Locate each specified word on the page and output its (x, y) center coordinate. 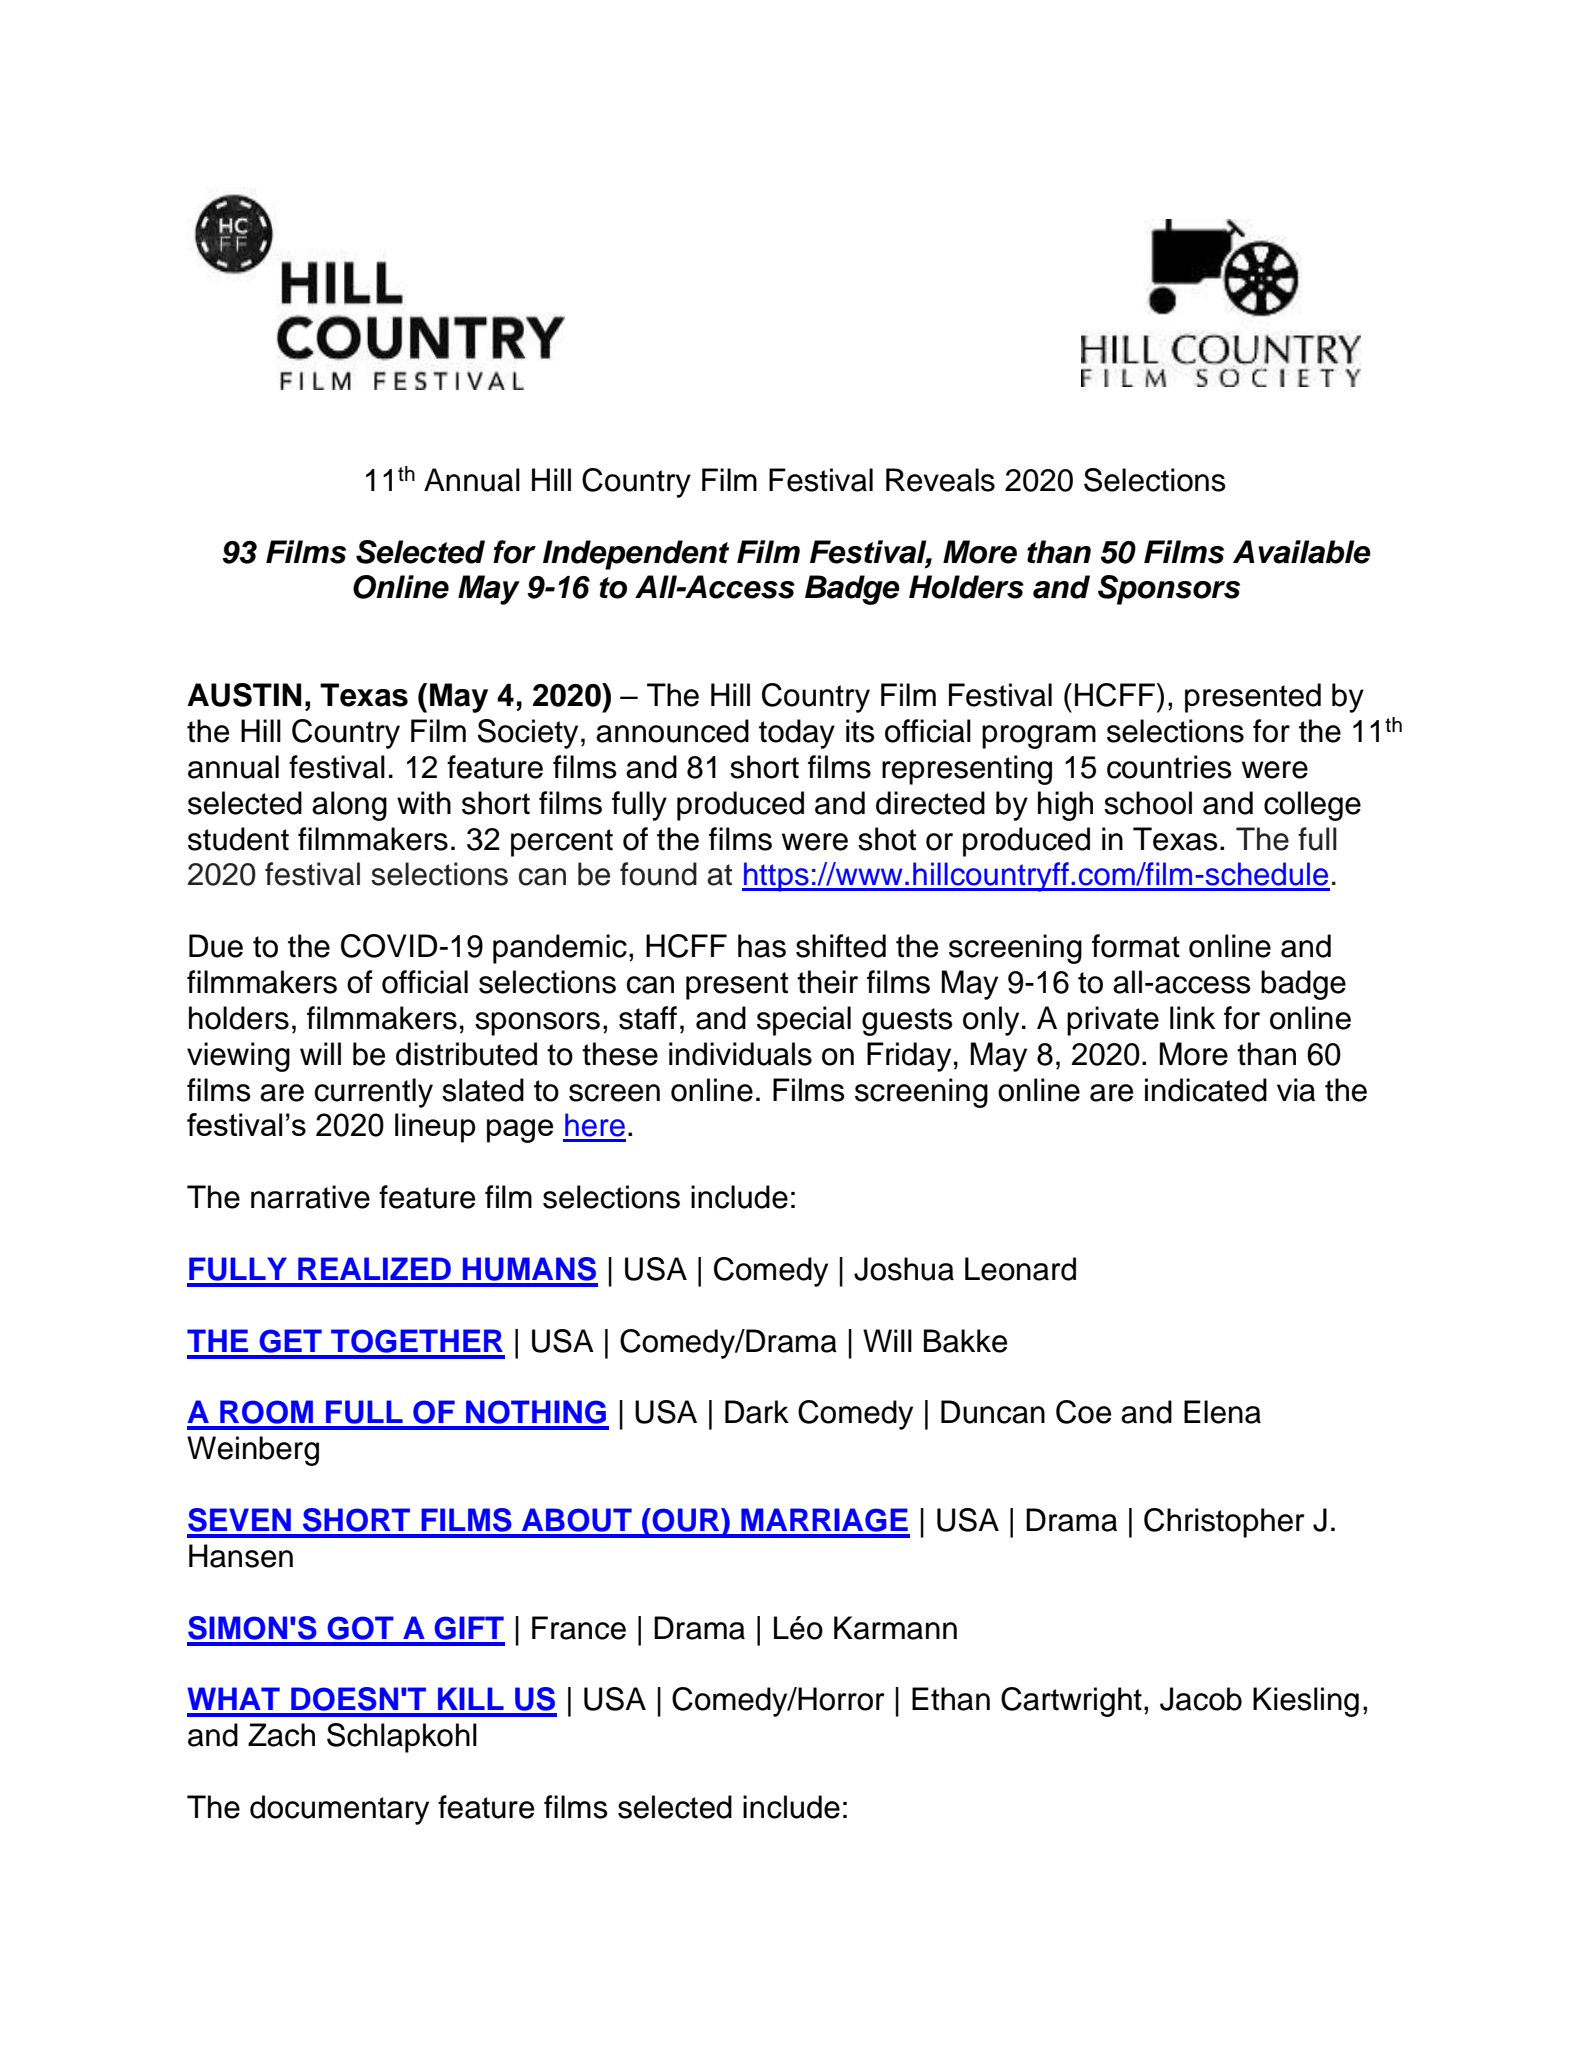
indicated (1206, 1090)
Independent (636, 555)
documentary (339, 1810)
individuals (740, 1054)
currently (374, 1093)
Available (1302, 552)
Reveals (940, 480)
